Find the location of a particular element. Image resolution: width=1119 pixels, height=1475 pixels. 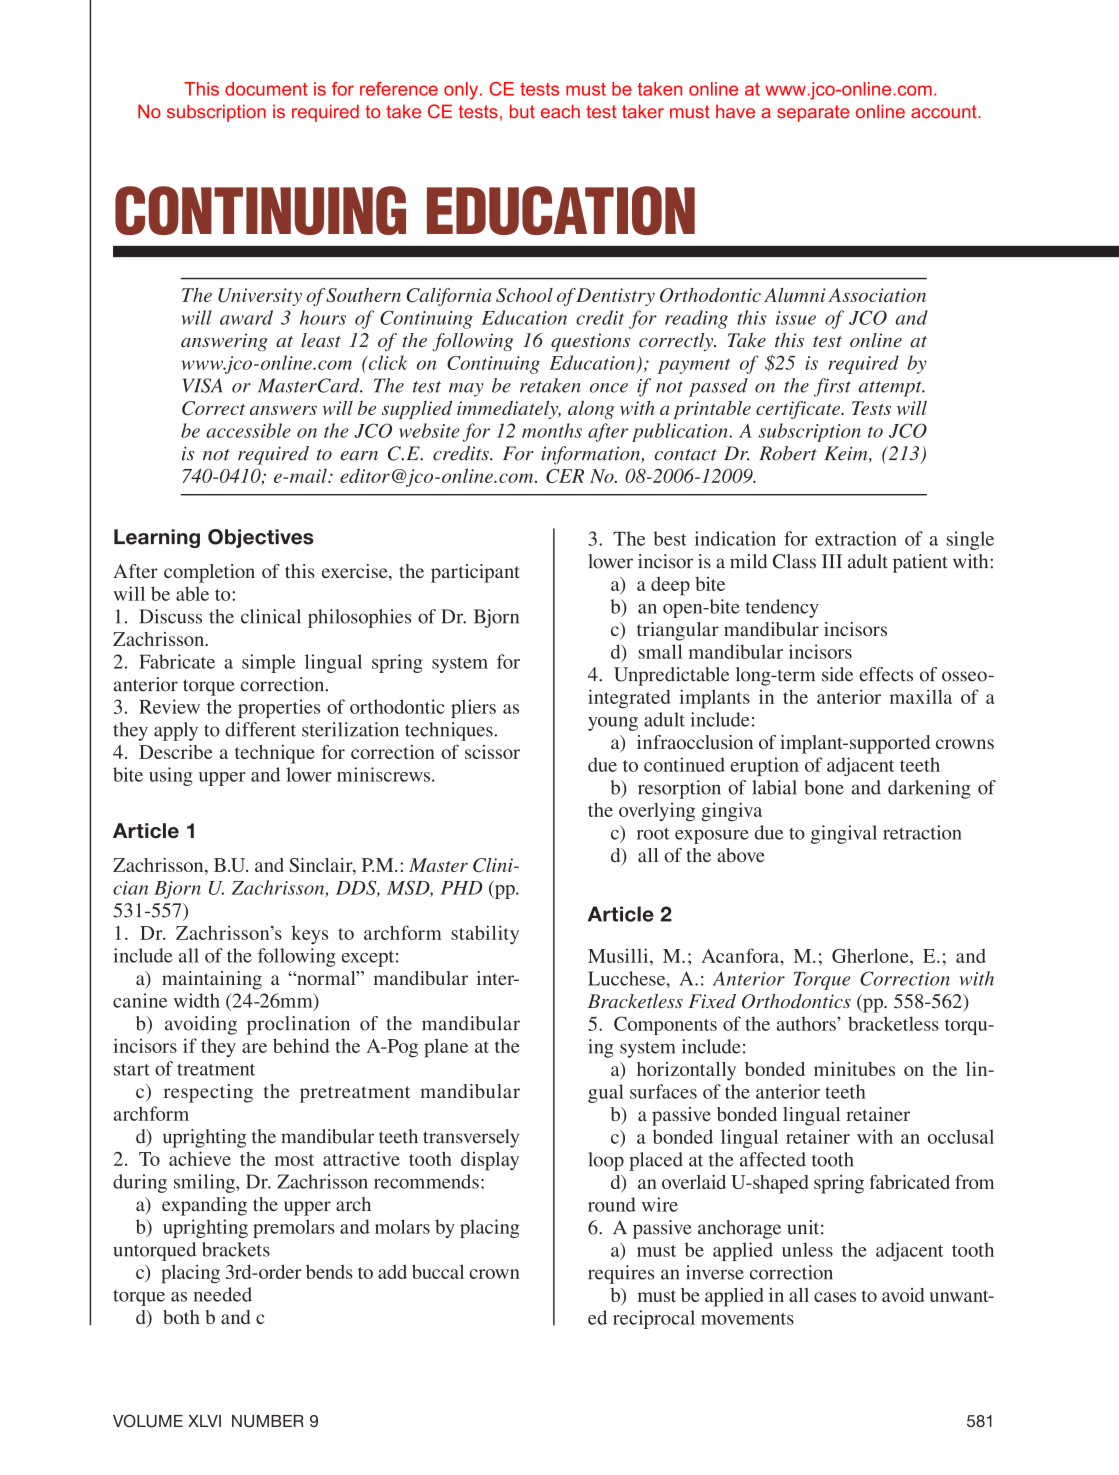

each is located at coordinates (560, 111).
